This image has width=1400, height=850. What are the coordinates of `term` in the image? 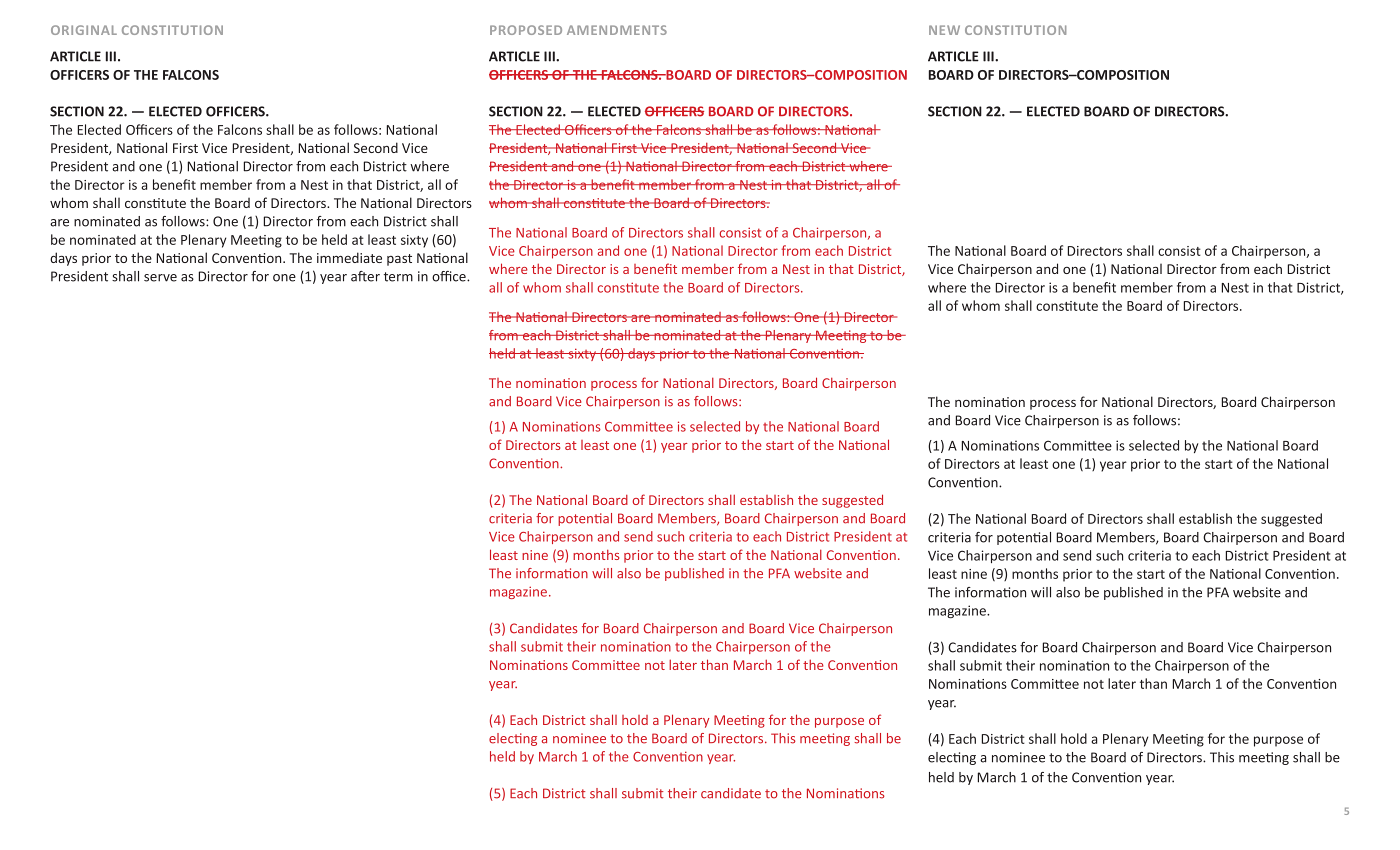 It's located at (398, 277).
